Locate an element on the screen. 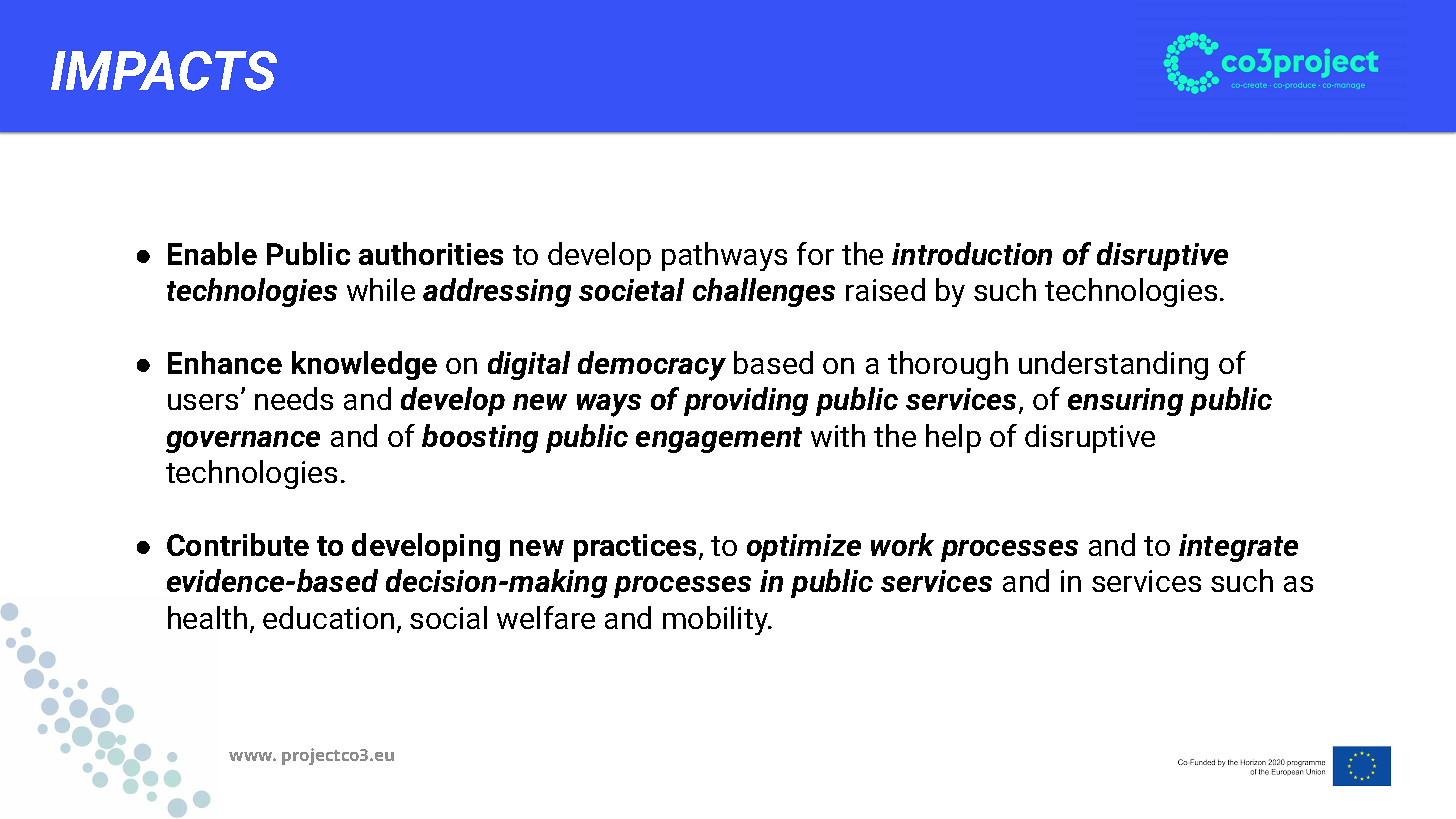  raised is located at coordinates (885, 289).
